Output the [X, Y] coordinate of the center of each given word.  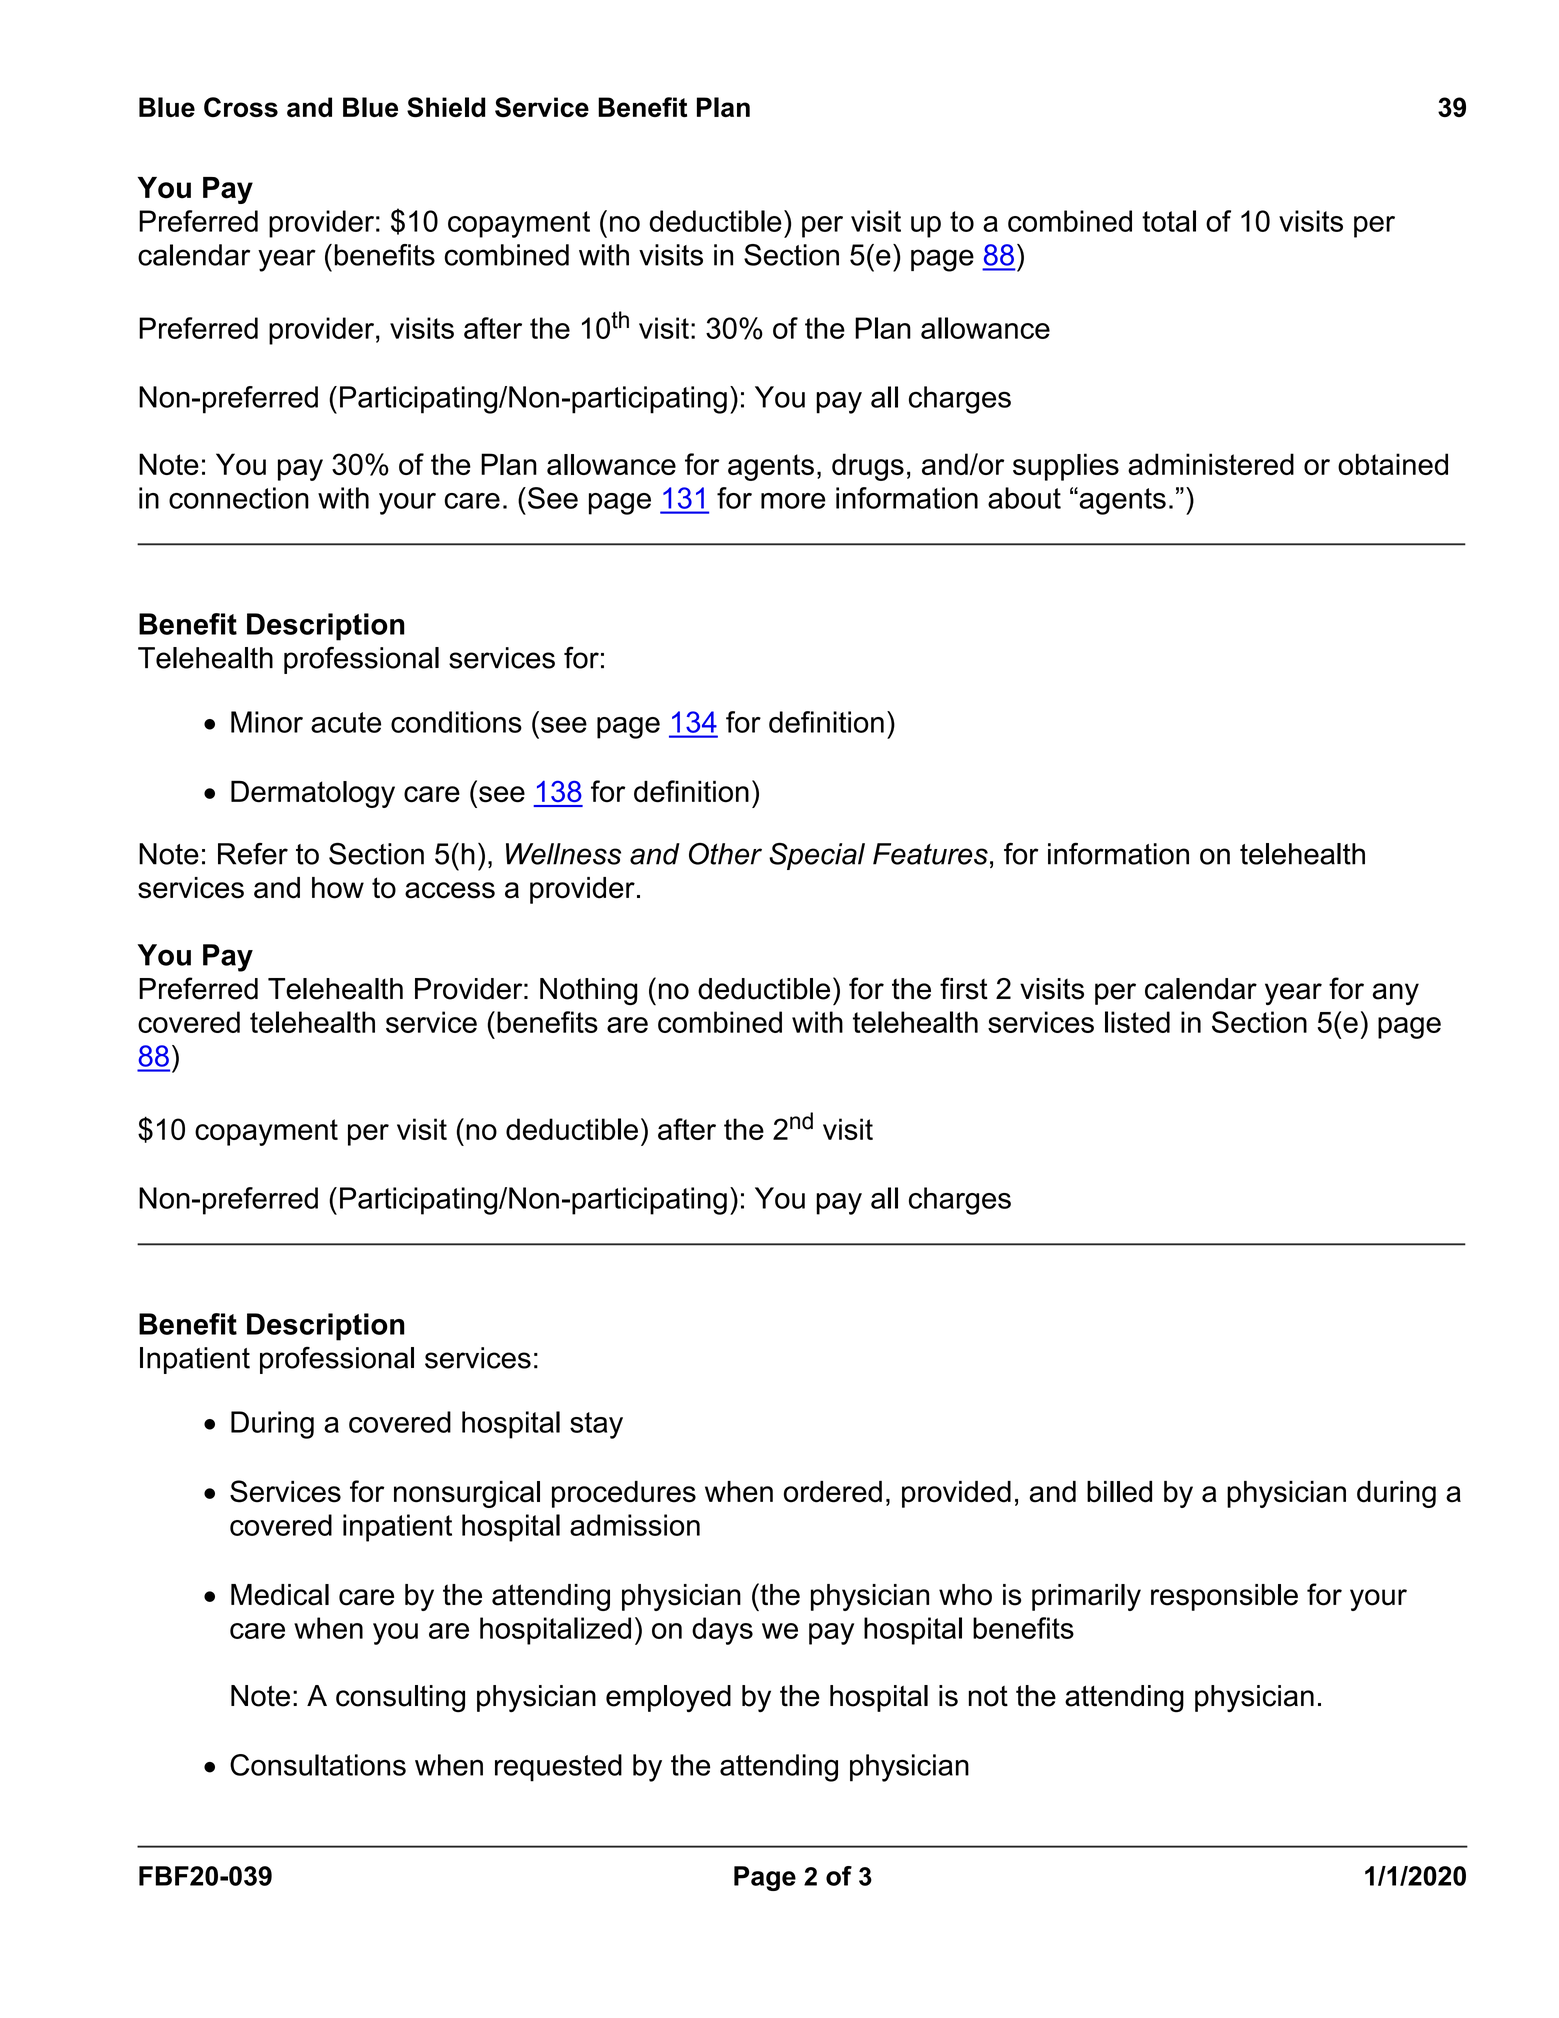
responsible [1224, 1597]
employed [668, 1699]
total [1169, 221]
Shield [446, 107]
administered [1211, 464]
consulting [400, 1699]
